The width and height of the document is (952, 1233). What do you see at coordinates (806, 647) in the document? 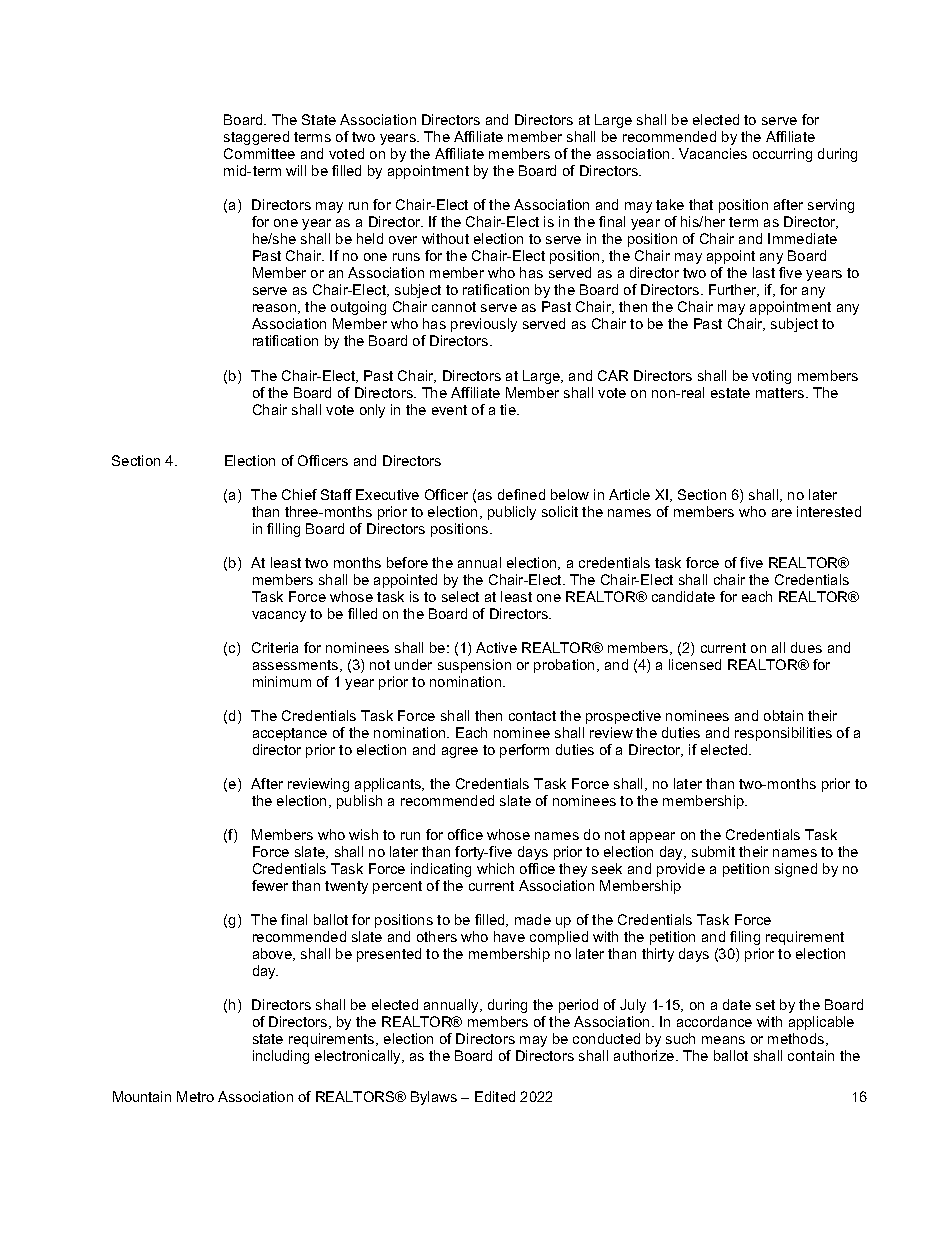
I see `dues` at bounding box center [806, 647].
